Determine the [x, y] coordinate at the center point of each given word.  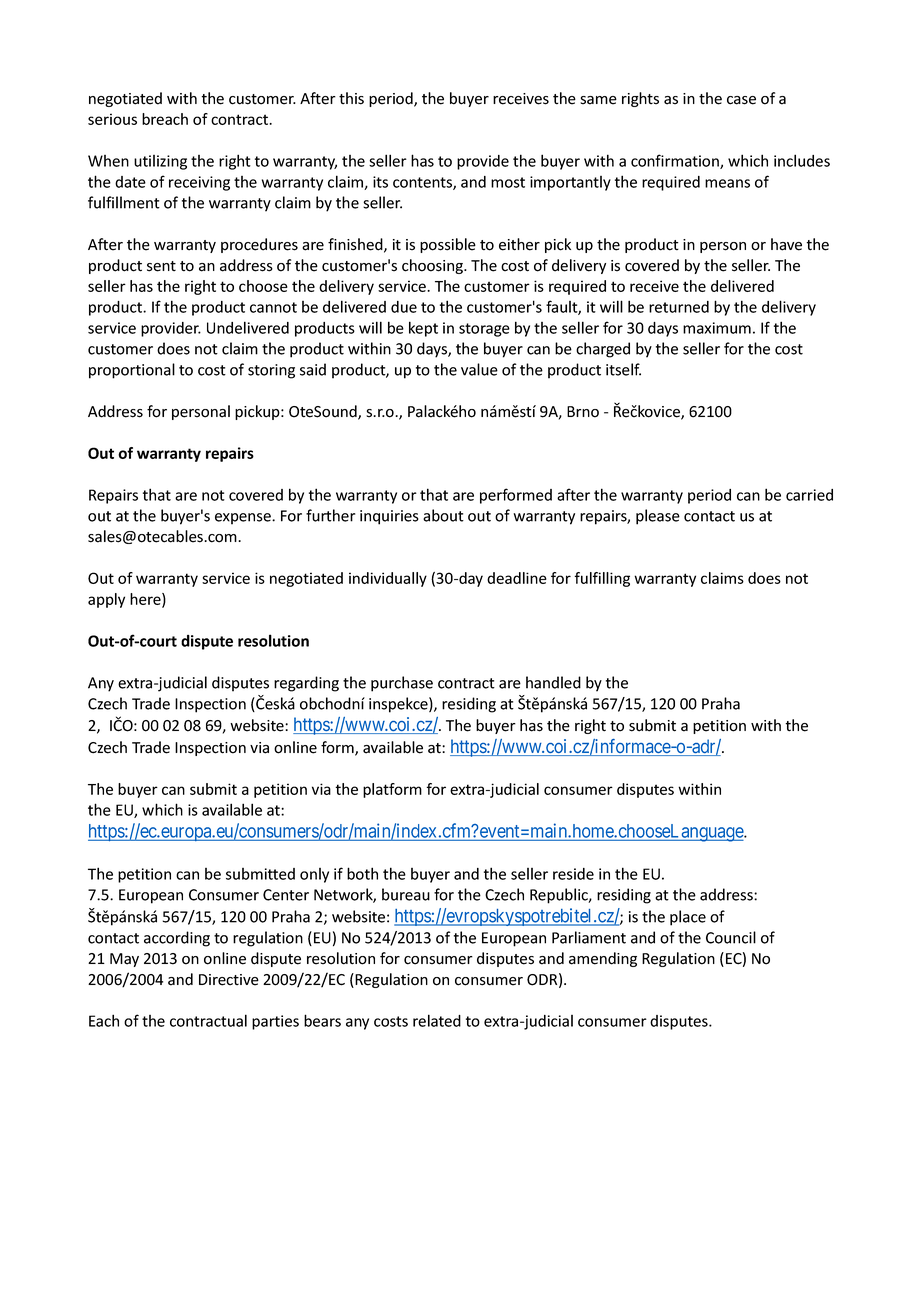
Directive [229, 980]
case [741, 100]
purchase [402, 684]
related [437, 1020]
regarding [306, 684]
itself [623, 369]
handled [553, 682]
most [508, 182]
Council [731, 937]
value [479, 369]
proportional [132, 371]
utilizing [160, 162]
